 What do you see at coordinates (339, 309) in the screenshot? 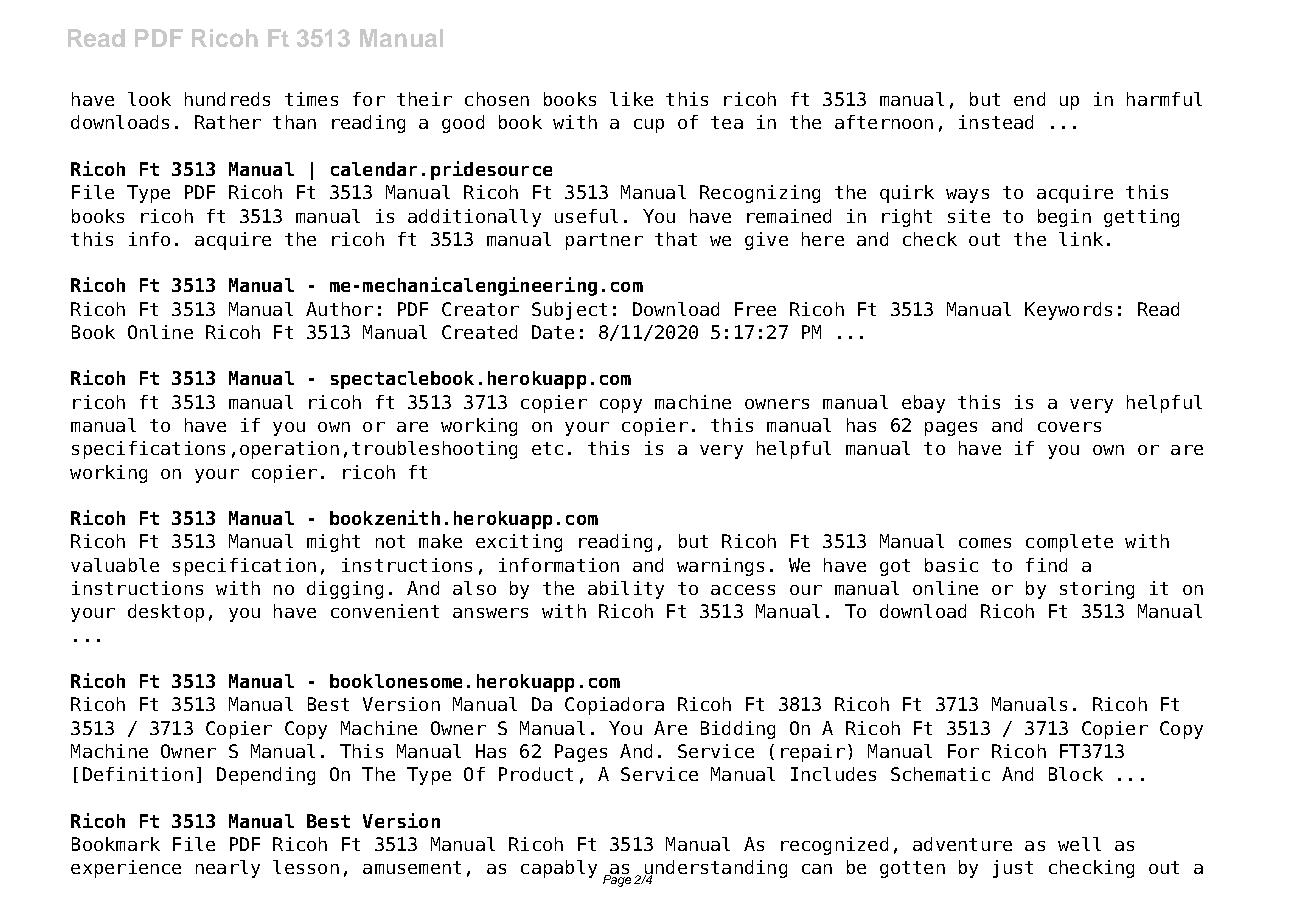
I see `Author` at bounding box center [339, 309].
